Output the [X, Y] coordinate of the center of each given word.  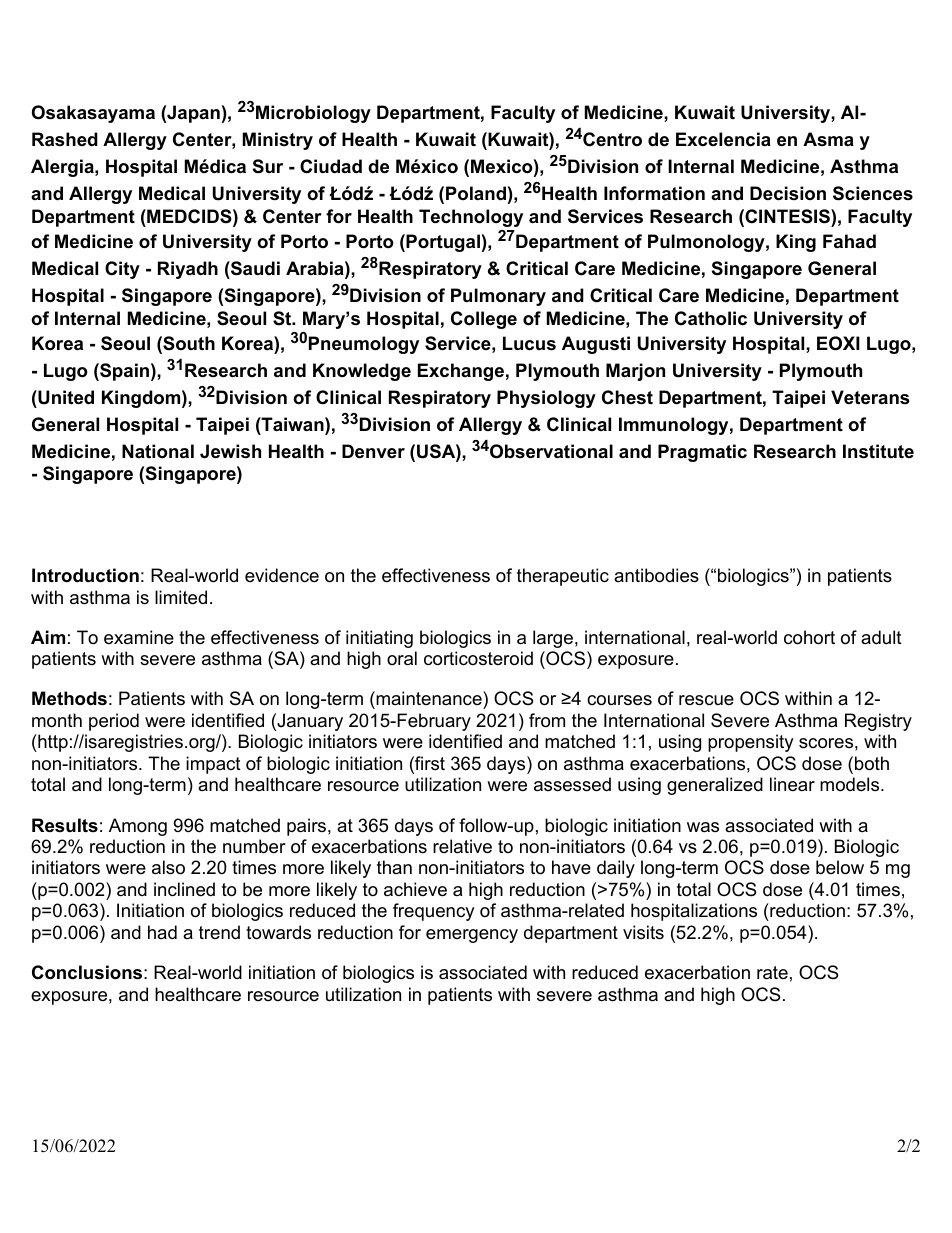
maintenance [429, 700]
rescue [706, 700]
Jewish [230, 451]
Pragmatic [702, 453]
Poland [476, 193]
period [114, 722]
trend [219, 932]
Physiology [546, 399]
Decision [788, 193]
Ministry [278, 141]
